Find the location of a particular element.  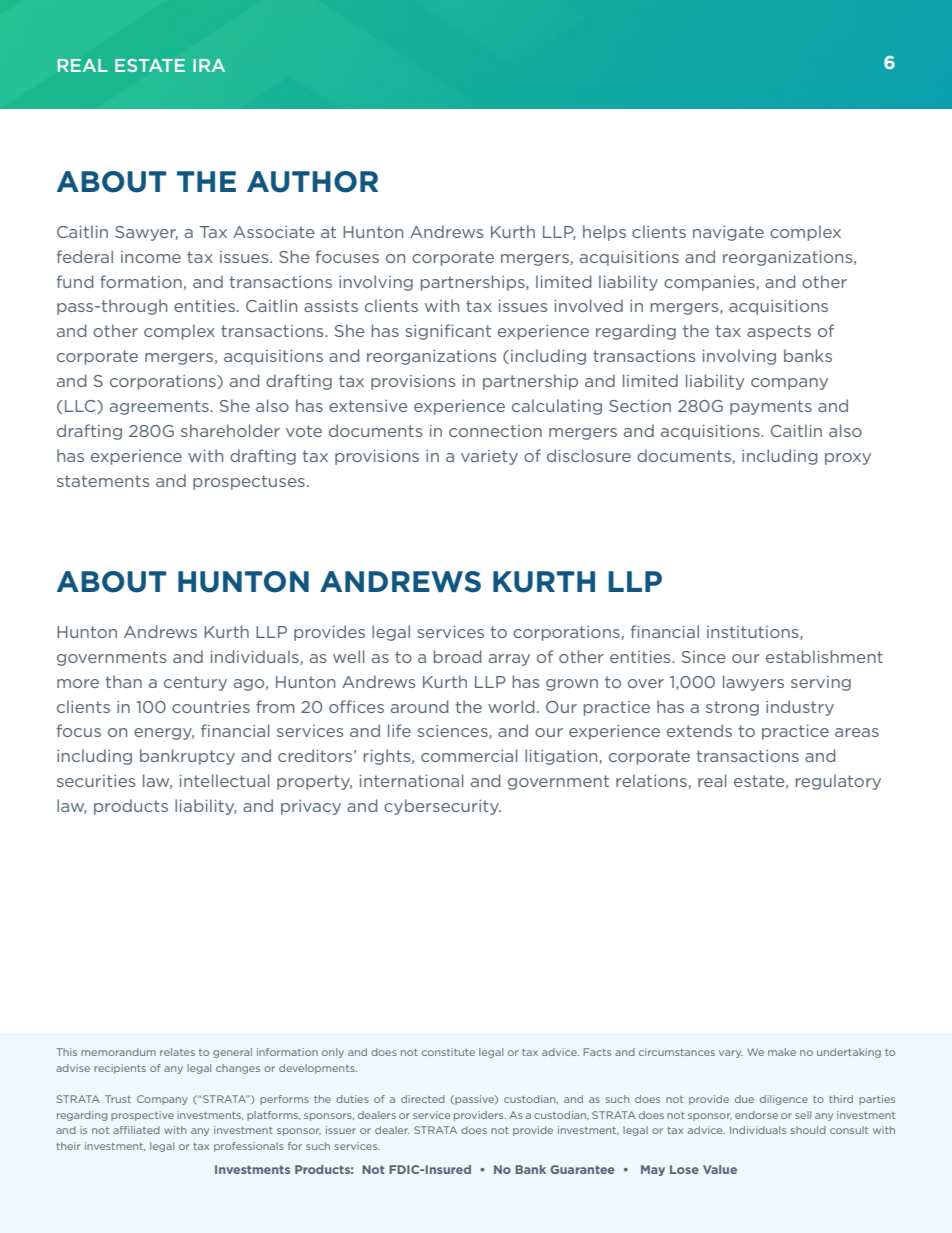

cybersecurity is located at coordinates (442, 807).
